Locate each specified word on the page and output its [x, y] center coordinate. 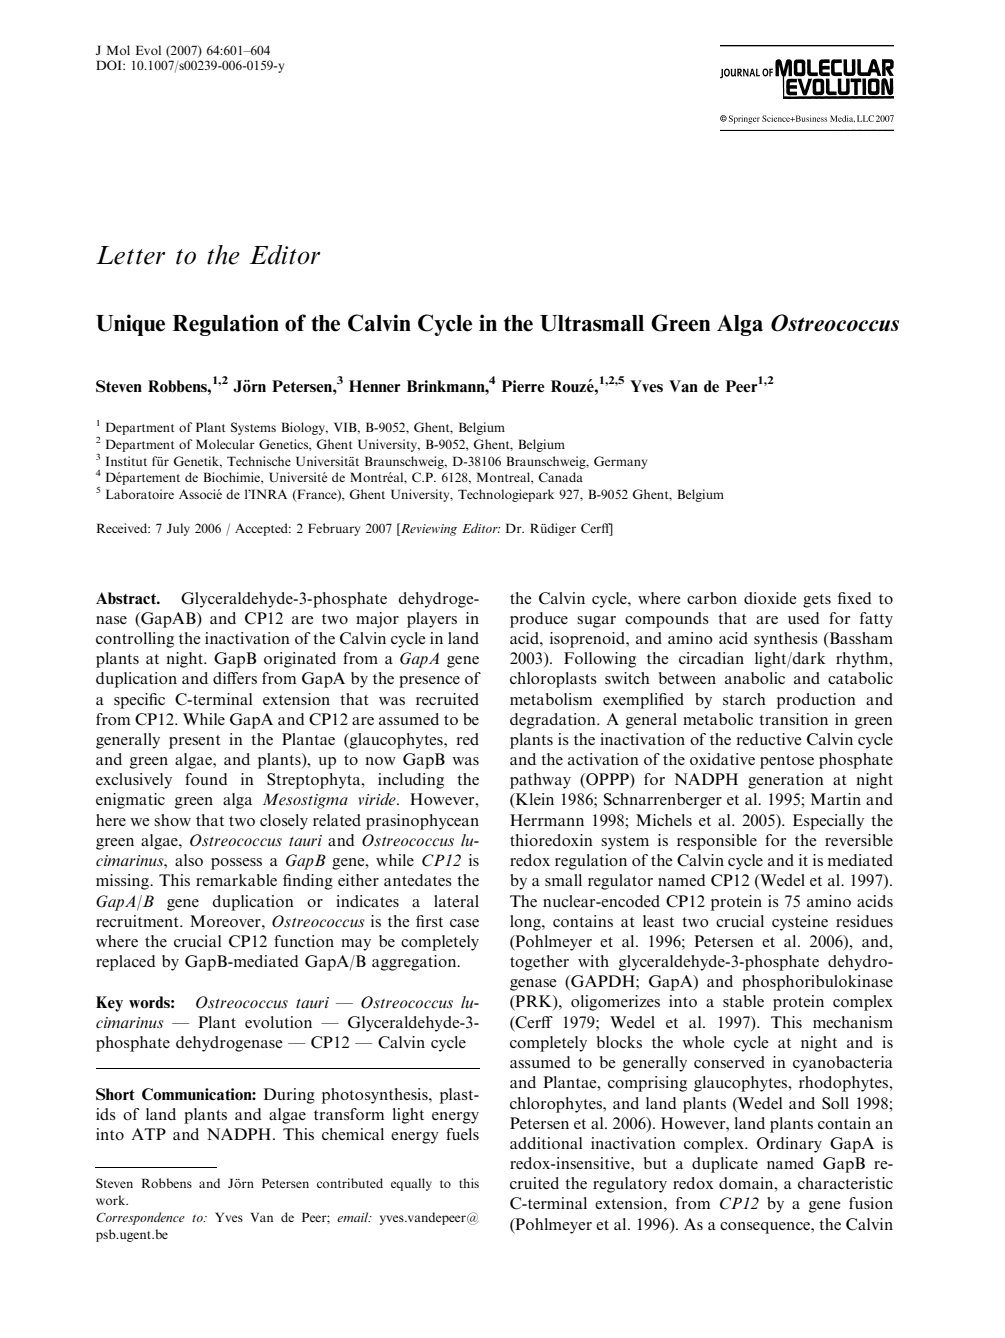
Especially [828, 822]
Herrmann [547, 820]
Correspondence [140, 1218]
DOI [110, 65]
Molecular [225, 444]
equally [411, 1184]
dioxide [770, 598]
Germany [620, 462]
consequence [766, 1228]
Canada [560, 477]
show [172, 820]
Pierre [523, 386]
